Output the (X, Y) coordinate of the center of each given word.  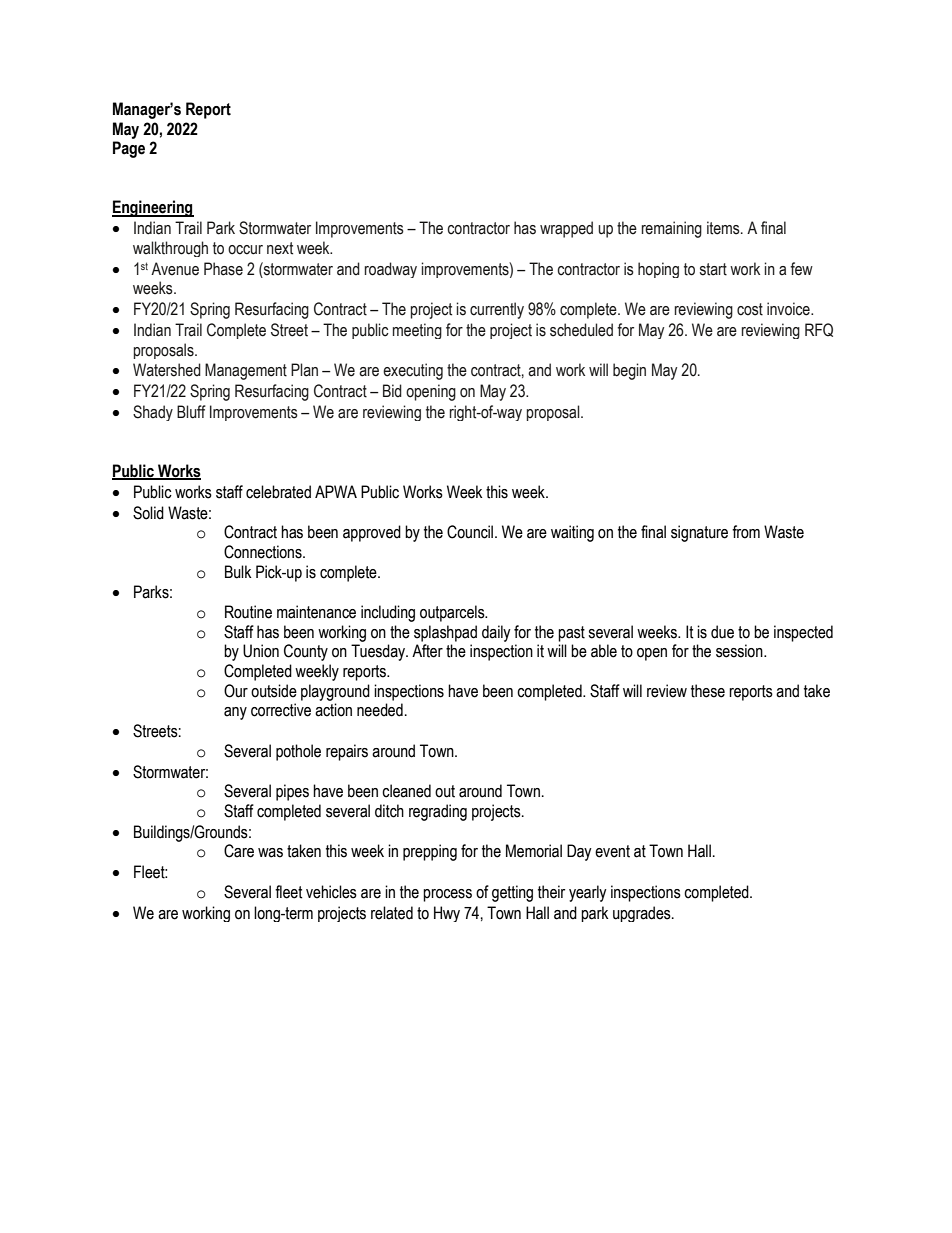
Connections (264, 552)
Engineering (153, 208)
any (235, 713)
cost (750, 309)
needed (380, 710)
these (708, 691)
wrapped (566, 229)
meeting (417, 331)
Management (246, 371)
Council (471, 532)
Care (239, 851)
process (447, 895)
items (724, 228)
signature (699, 533)
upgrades (643, 914)
